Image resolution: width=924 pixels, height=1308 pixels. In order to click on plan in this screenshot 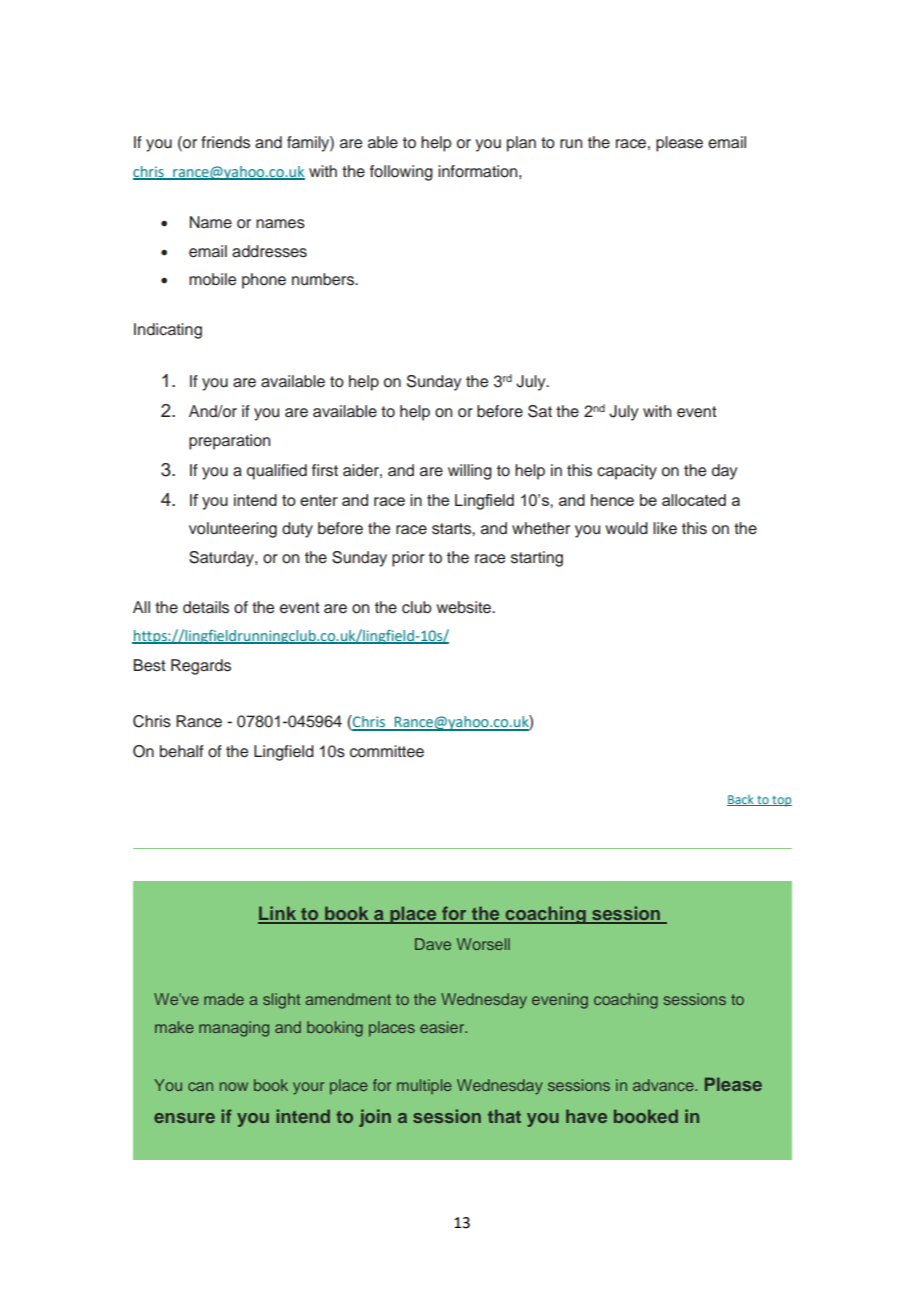, I will do `click(521, 144)`.
